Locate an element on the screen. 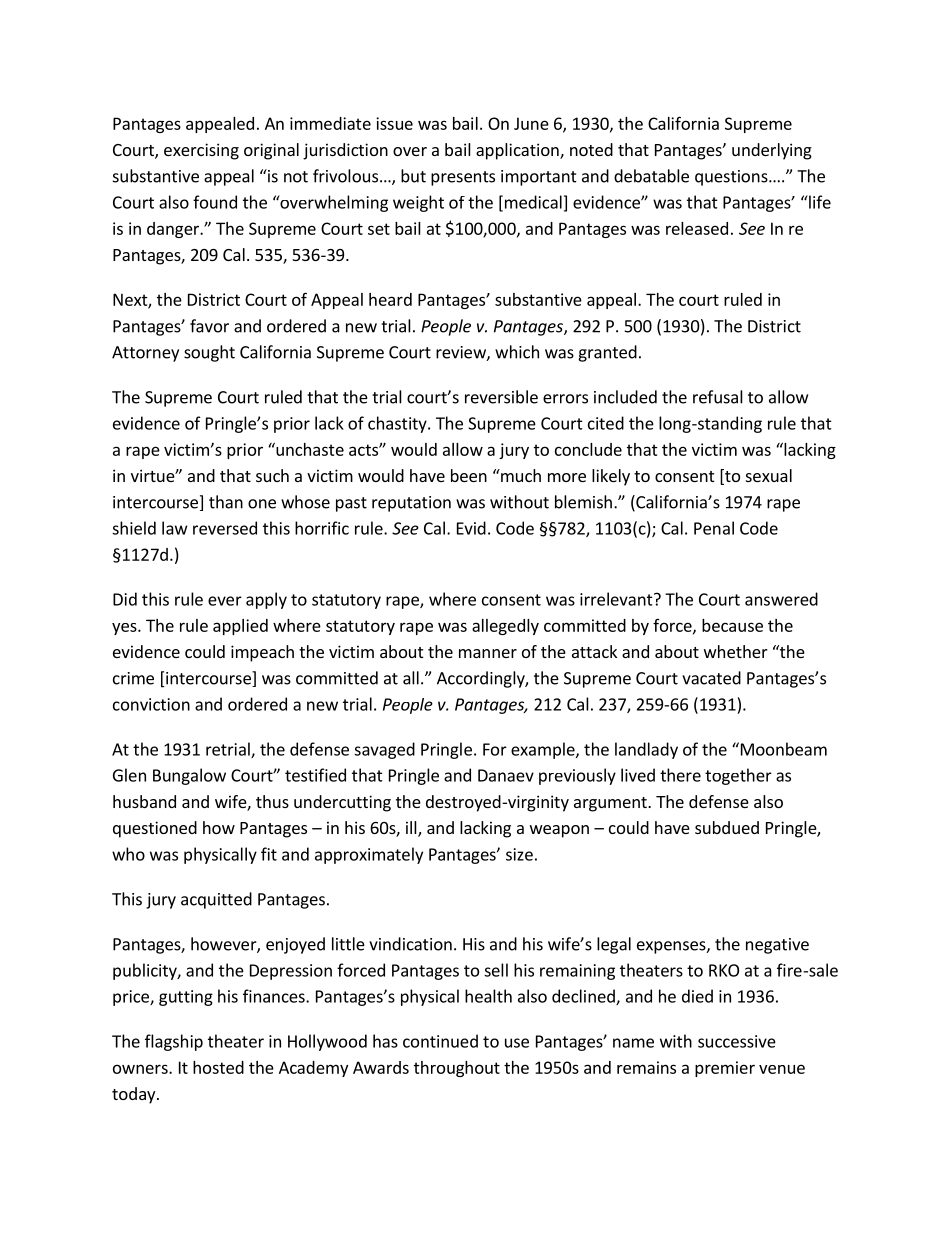  sought is located at coordinates (209, 353).
